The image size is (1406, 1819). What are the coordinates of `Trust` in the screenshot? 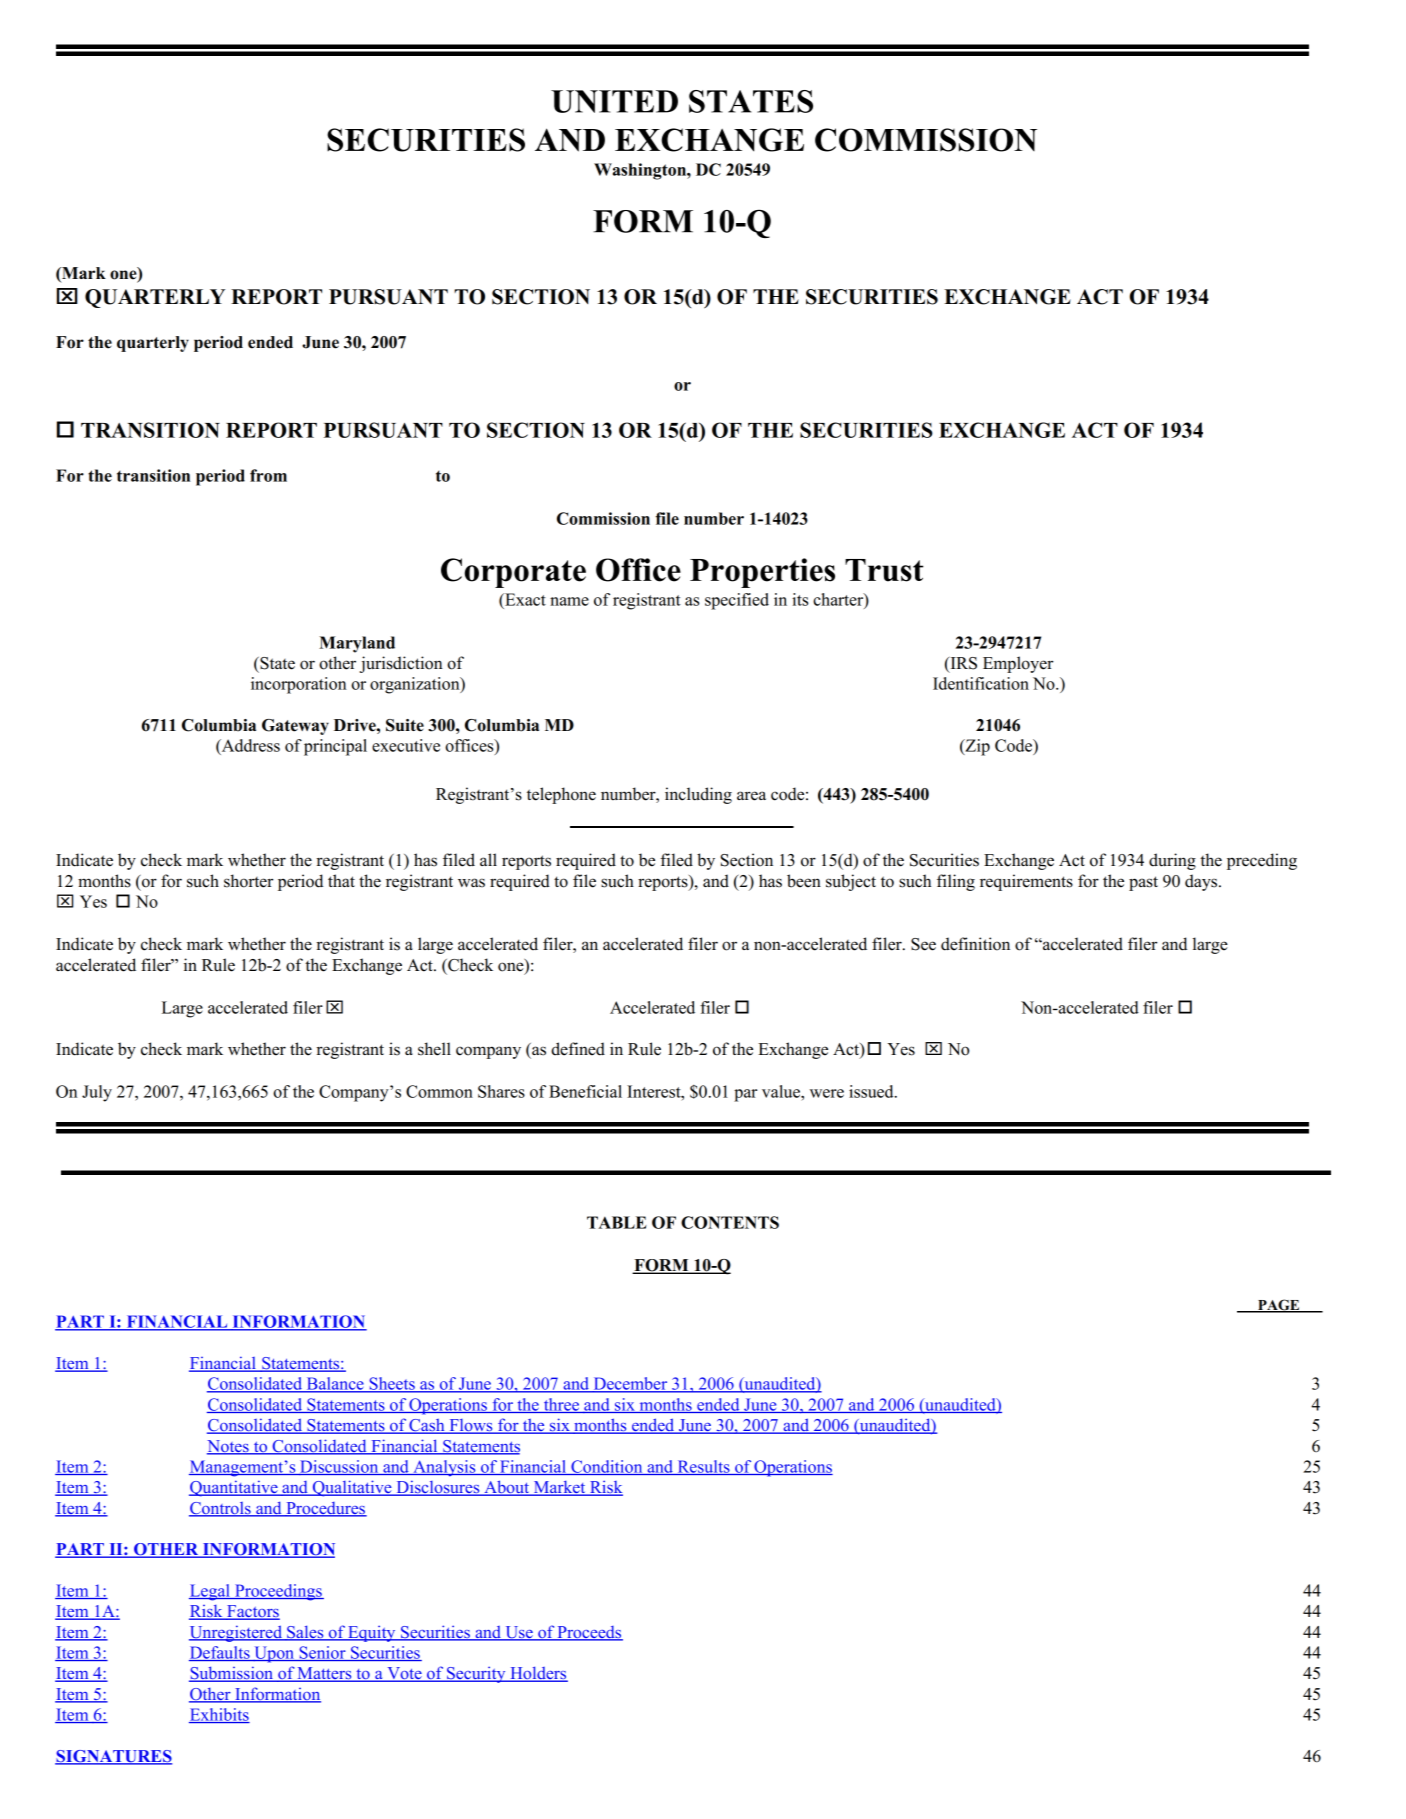 It's located at (884, 570).
